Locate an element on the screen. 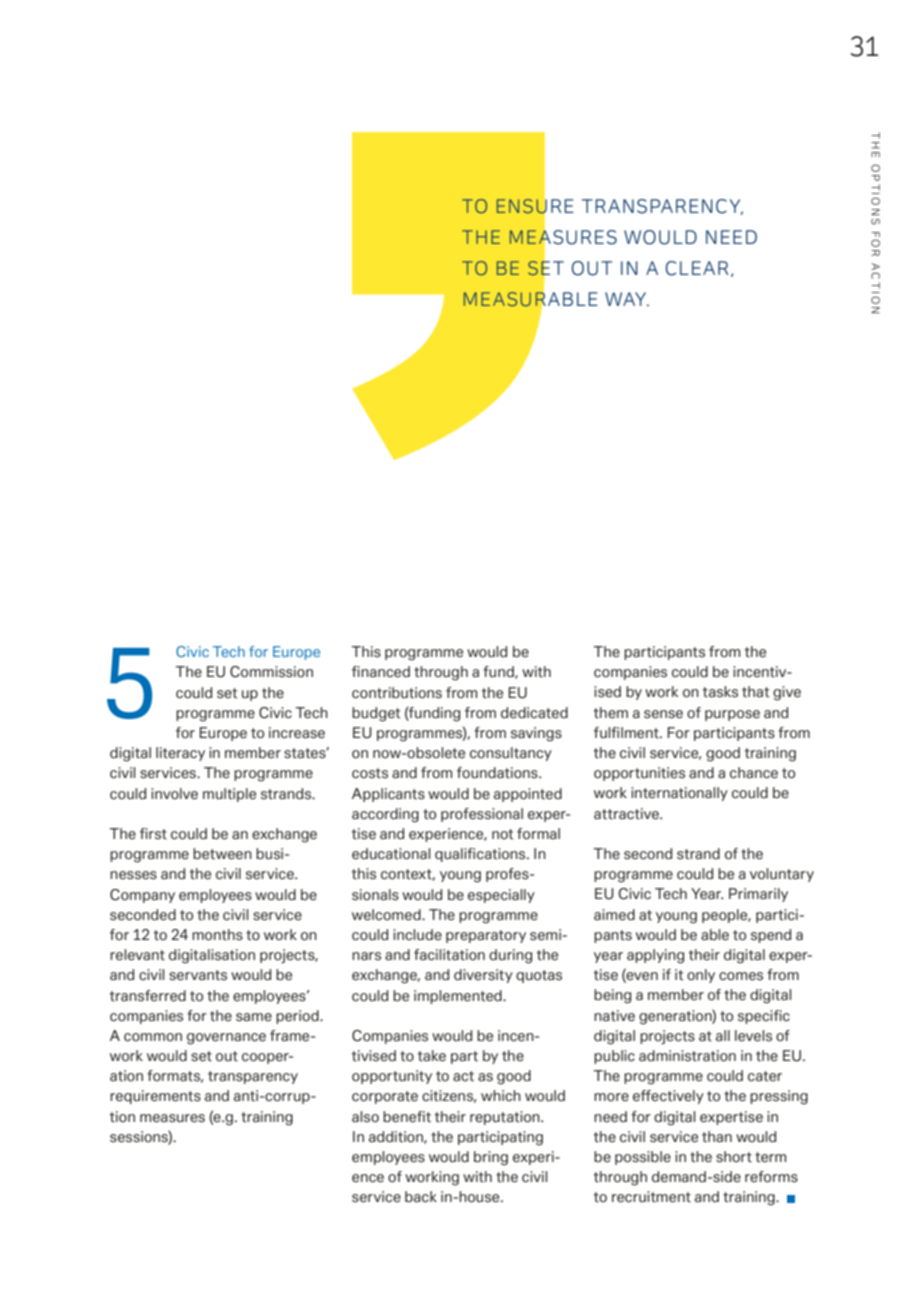  CLEAR is located at coordinates (697, 268).
